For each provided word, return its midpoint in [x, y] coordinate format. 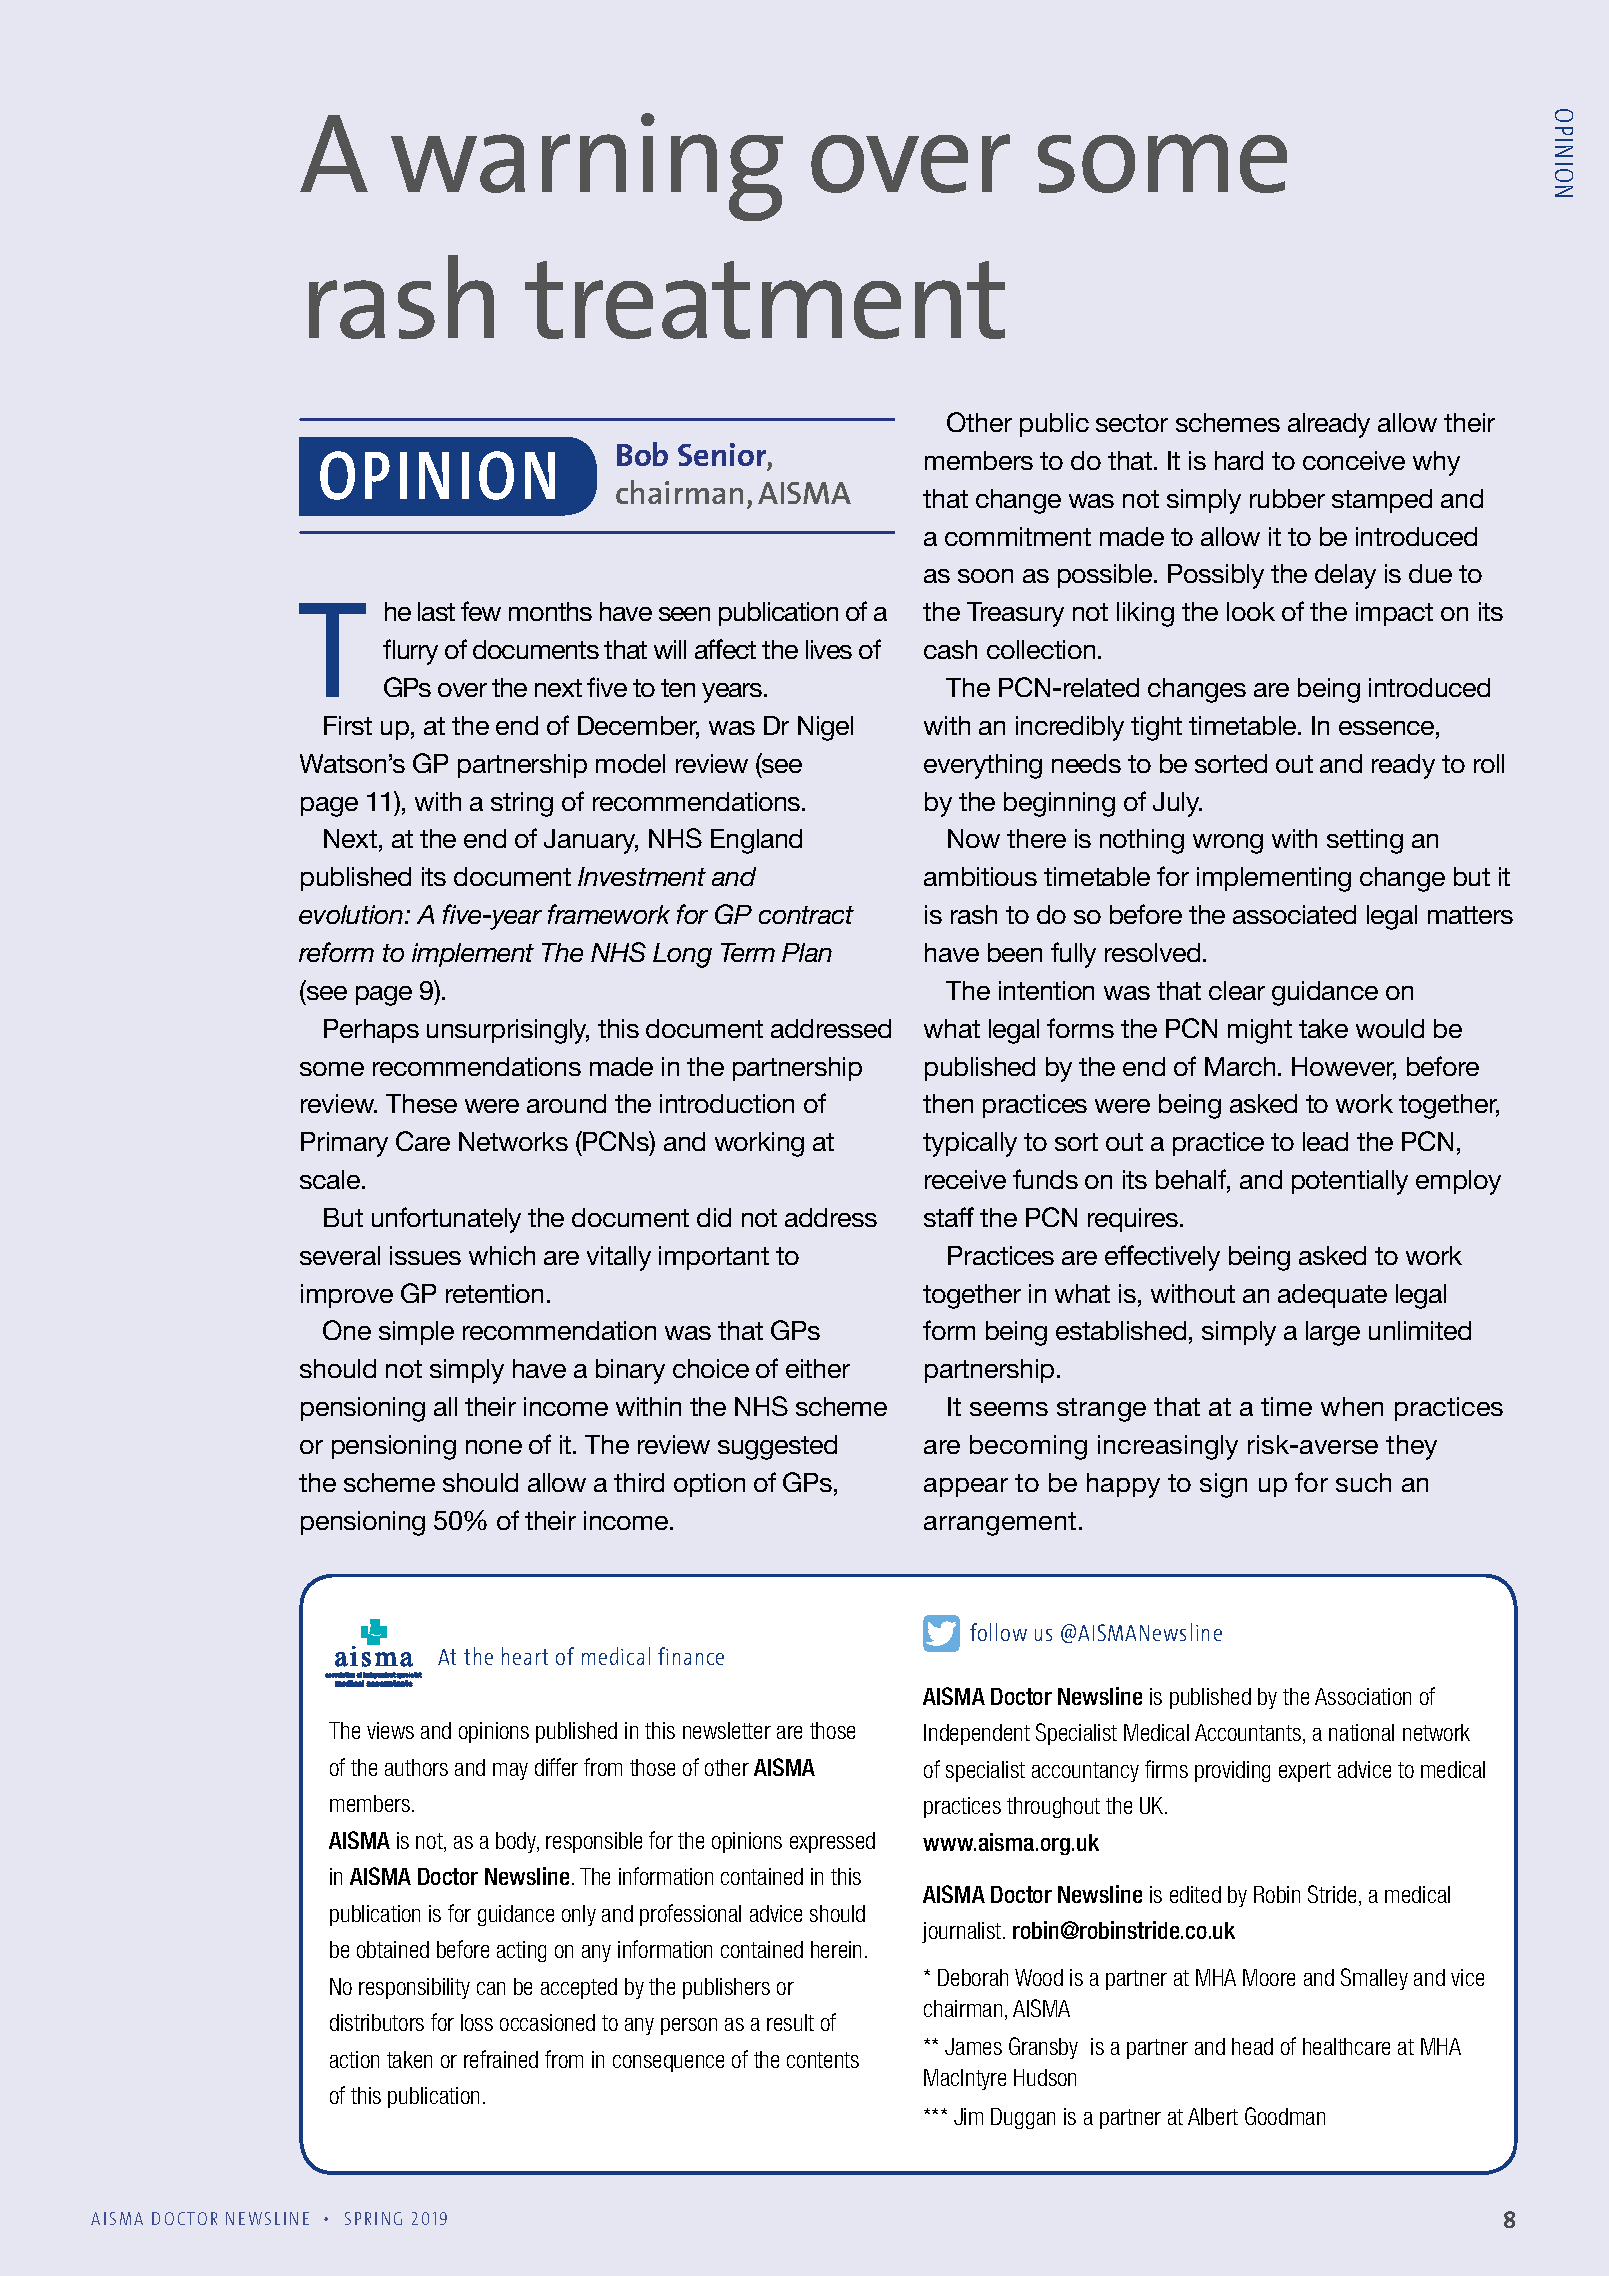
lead [1325, 1141]
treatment [765, 300]
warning [587, 167]
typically [970, 1144]
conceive [1354, 460]
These [421, 1103]
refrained [501, 2059]
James [973, 2046]
